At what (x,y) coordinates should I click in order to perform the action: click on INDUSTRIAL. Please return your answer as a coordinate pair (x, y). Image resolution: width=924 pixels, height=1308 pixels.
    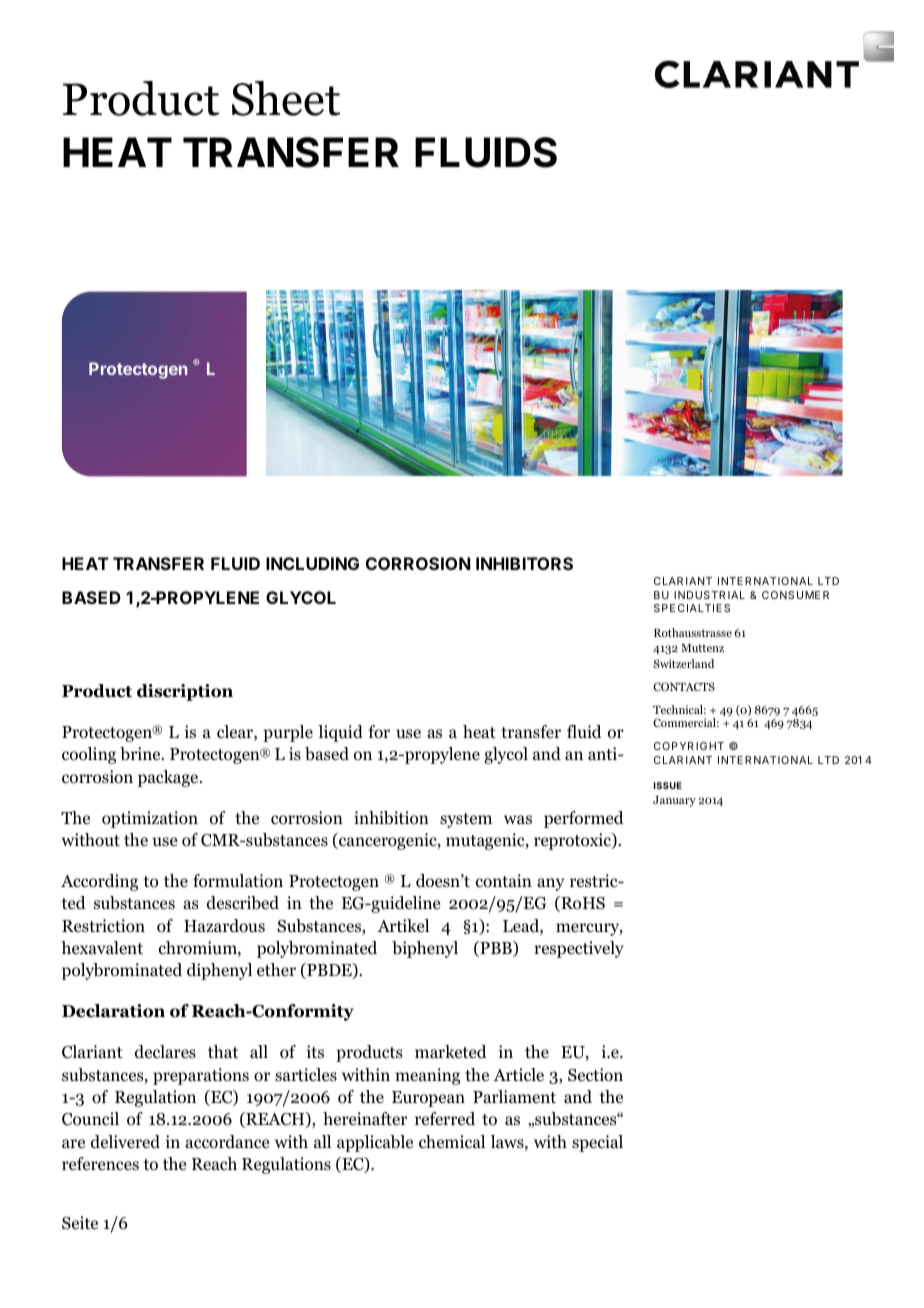
    Looking at the image, I should click on (709, 595).
